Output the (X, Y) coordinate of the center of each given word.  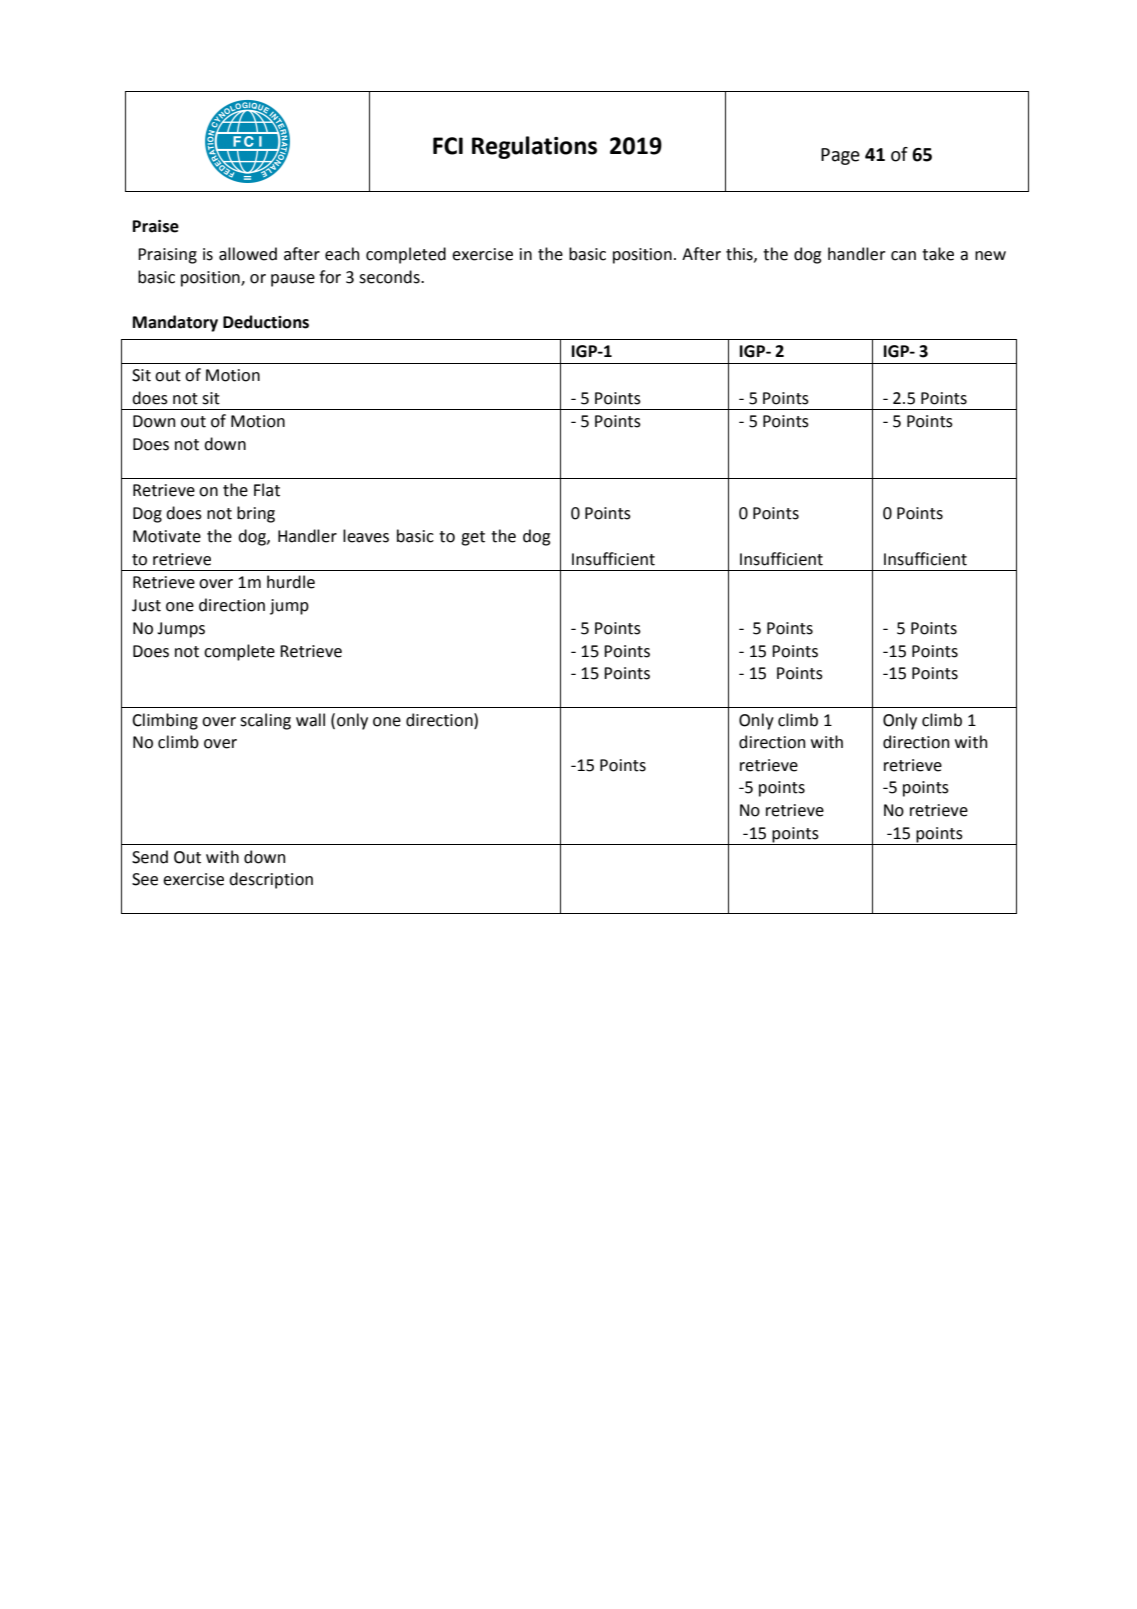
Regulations (534, 147)
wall (310, 720)
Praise (156, 226)
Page (840, 156)
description (271, 880)
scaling (265, 721)
